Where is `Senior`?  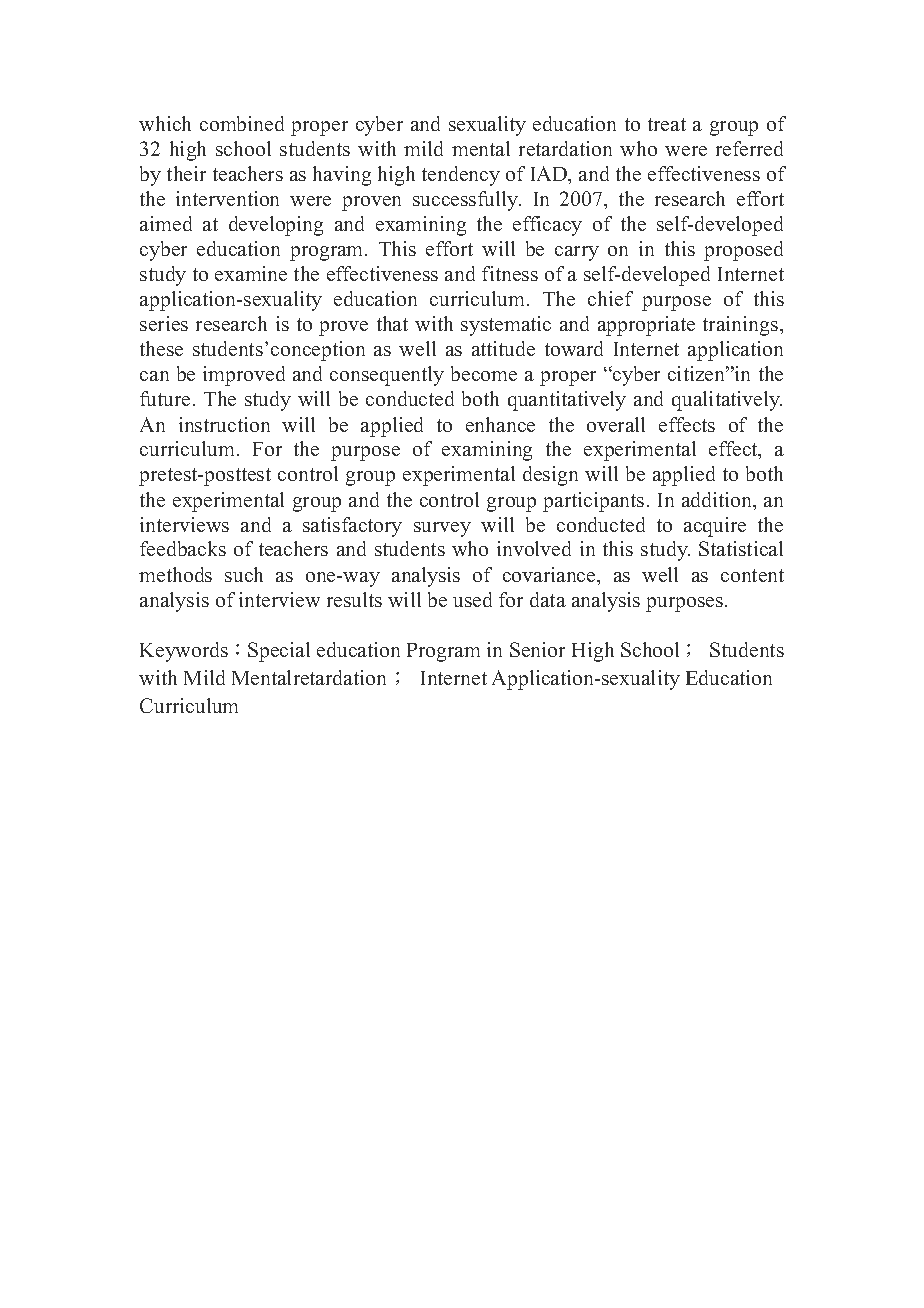 Senior is located at coordinates (537, 649).
